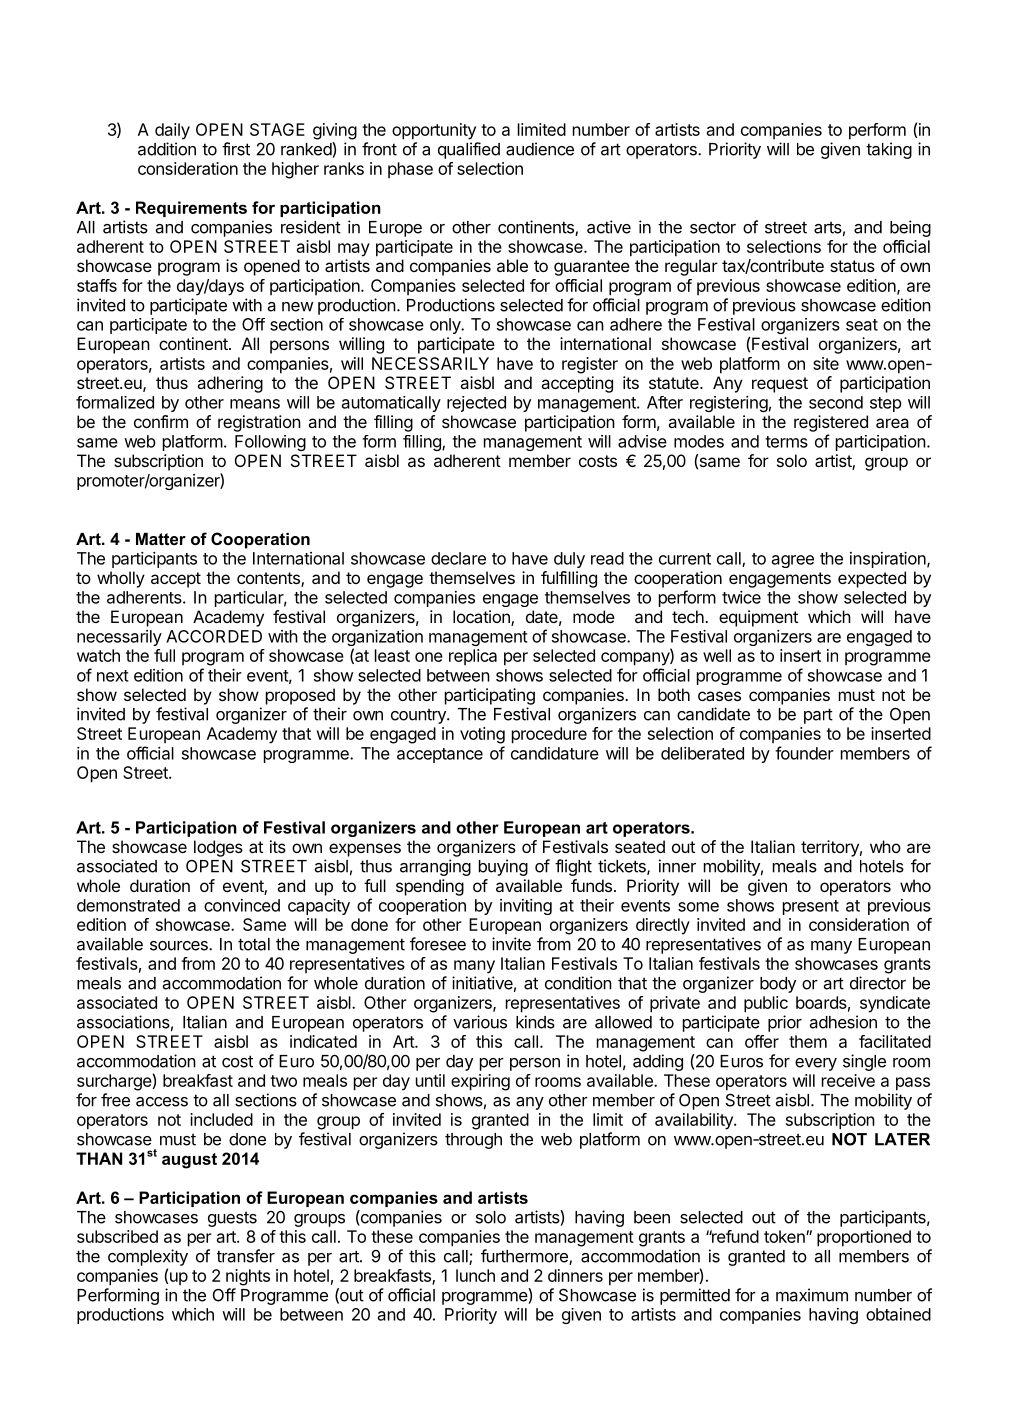 The width and height of the document is (1009, 1427). What do you see at coordinates (167, 149) in the document?
I see `addition` at bounding box center [167, 149].
